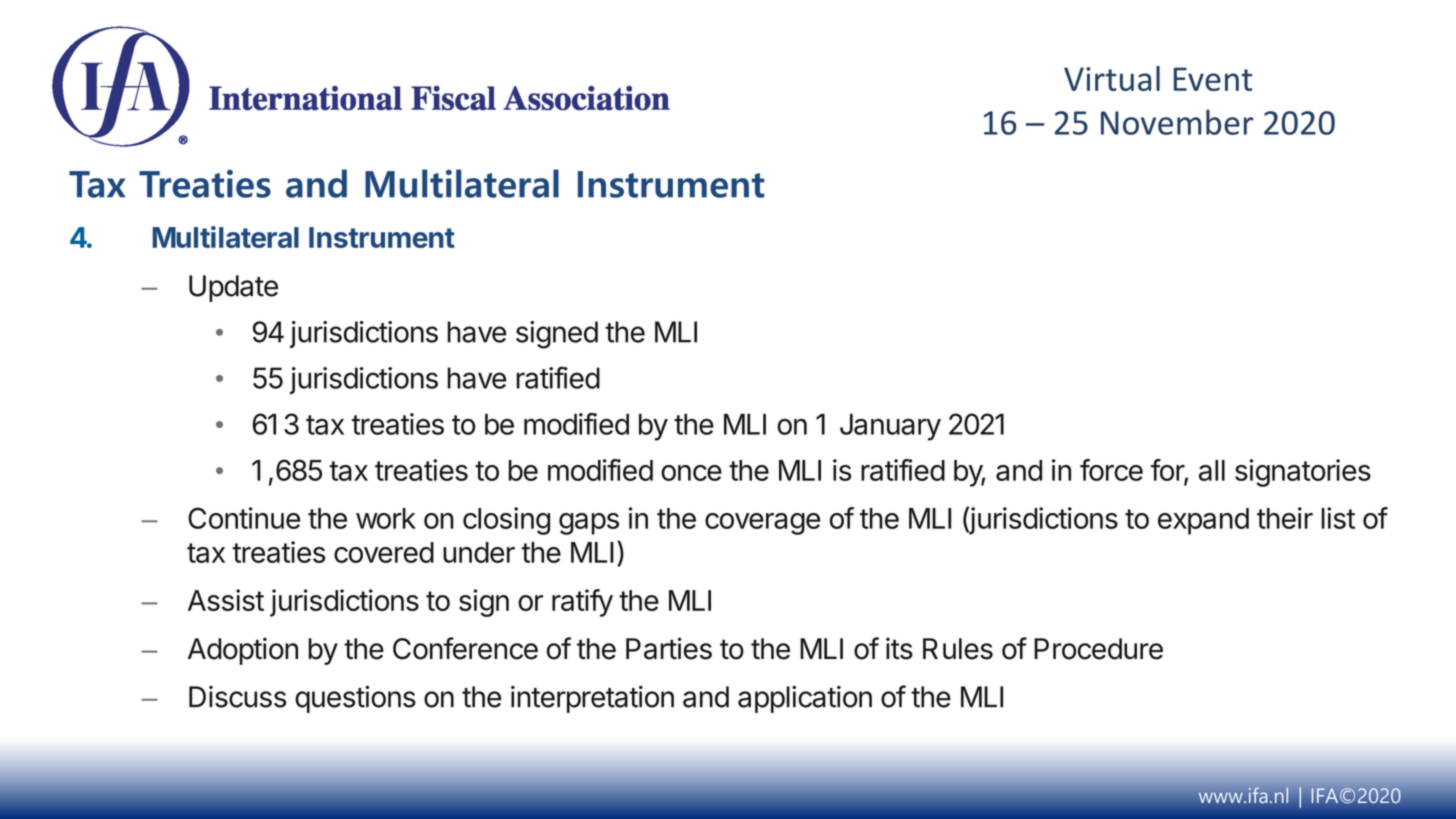 This image has width=1456, height=819. What do you see at coordinates (1098, 649) in the image?
I see `Procedure` at bounding box center [1098, 649].
